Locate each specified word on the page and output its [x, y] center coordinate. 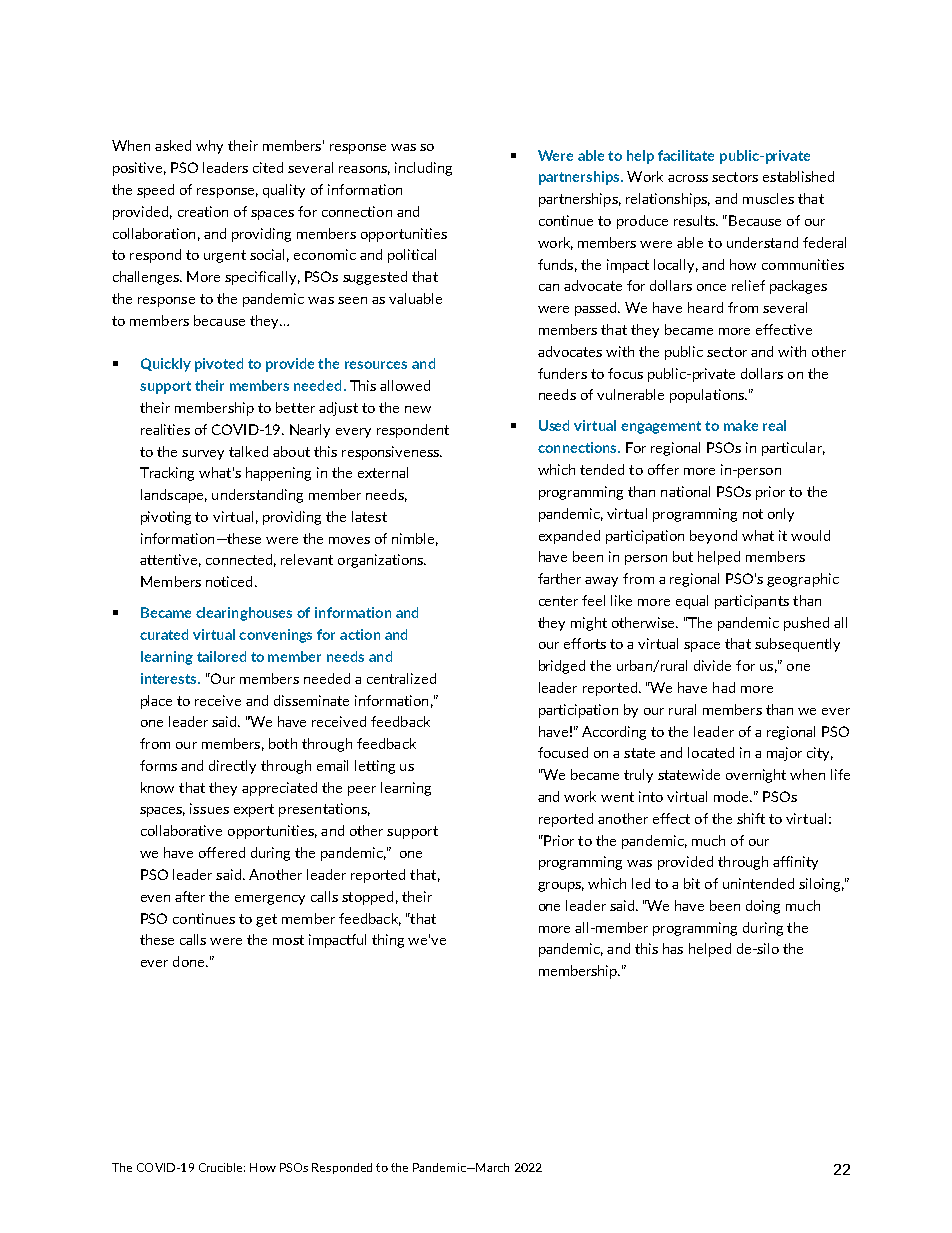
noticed [229, 581]
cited [268, 167]
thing [388, 941]
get [266, 920]
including [423, 169]
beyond [713, 537]
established [798, 176]
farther [559, 578]
